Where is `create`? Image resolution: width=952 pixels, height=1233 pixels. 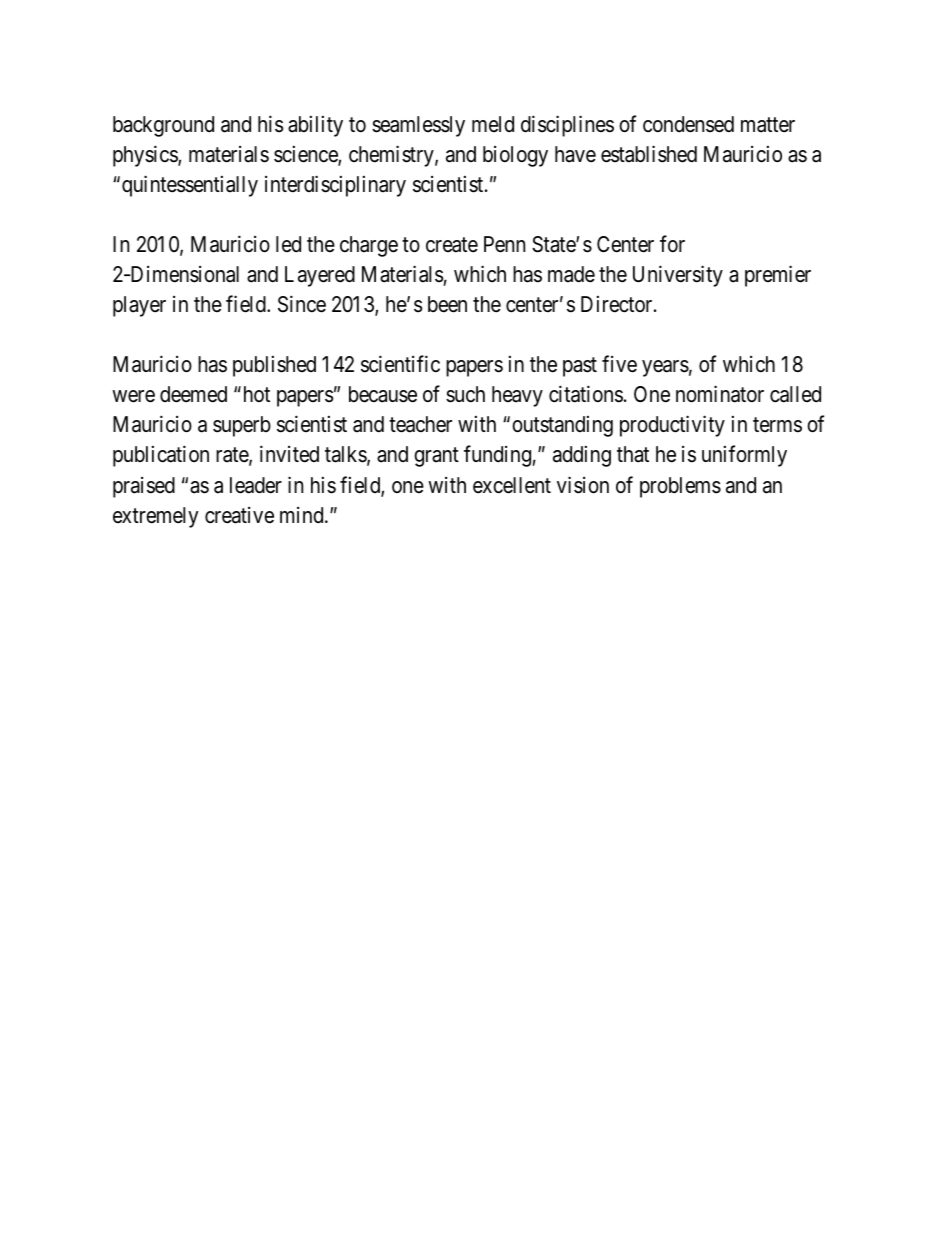 create is located at coordinates (452, 245).
